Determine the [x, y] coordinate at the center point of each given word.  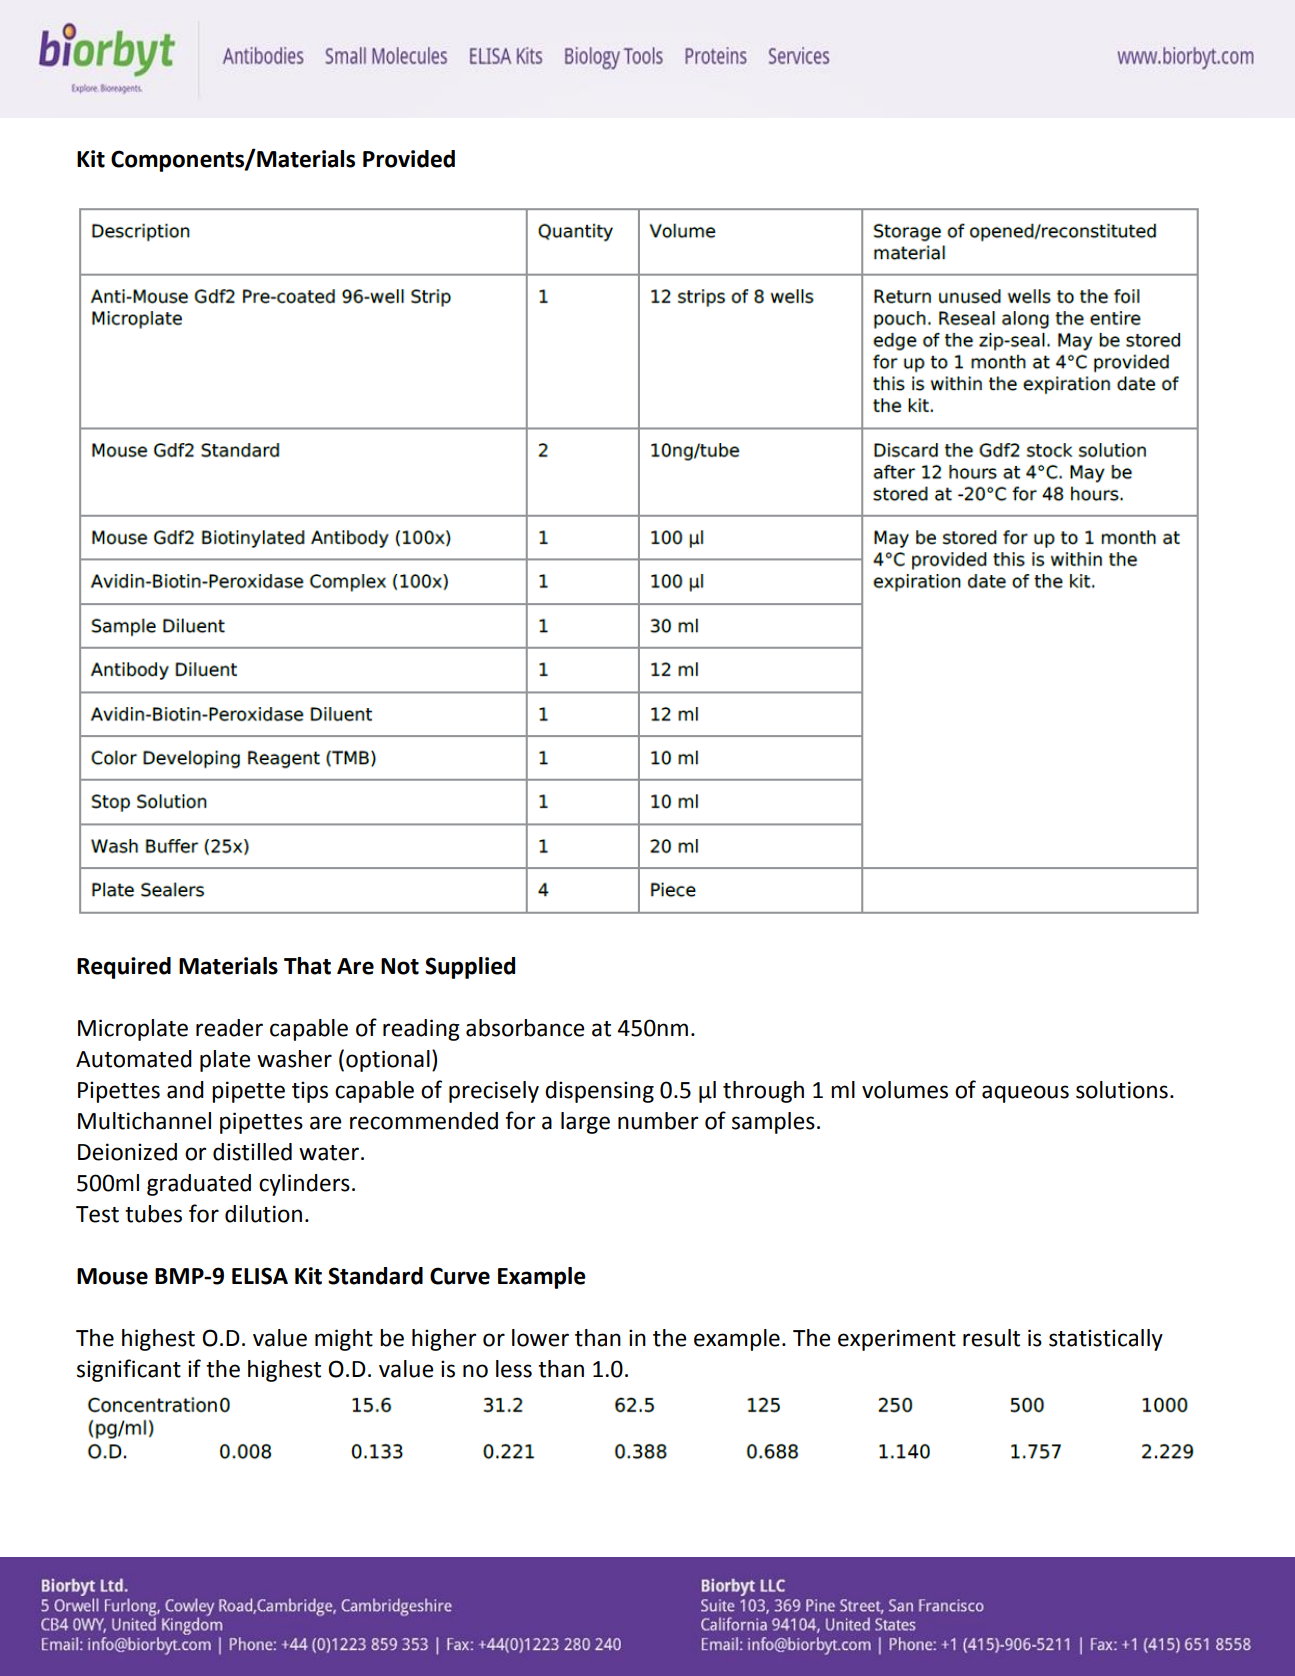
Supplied [470, 968]
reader [229, 1028]
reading [421, 1030]
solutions [1122, 1090]
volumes [905, 1090]
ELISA [260, 1276]
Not [400, 966]
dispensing [599, 1092]
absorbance [525, 1028]
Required [124, 968]
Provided [409, 159]
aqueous [1025, 1094]
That [307, 966]
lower [540, 1338]
